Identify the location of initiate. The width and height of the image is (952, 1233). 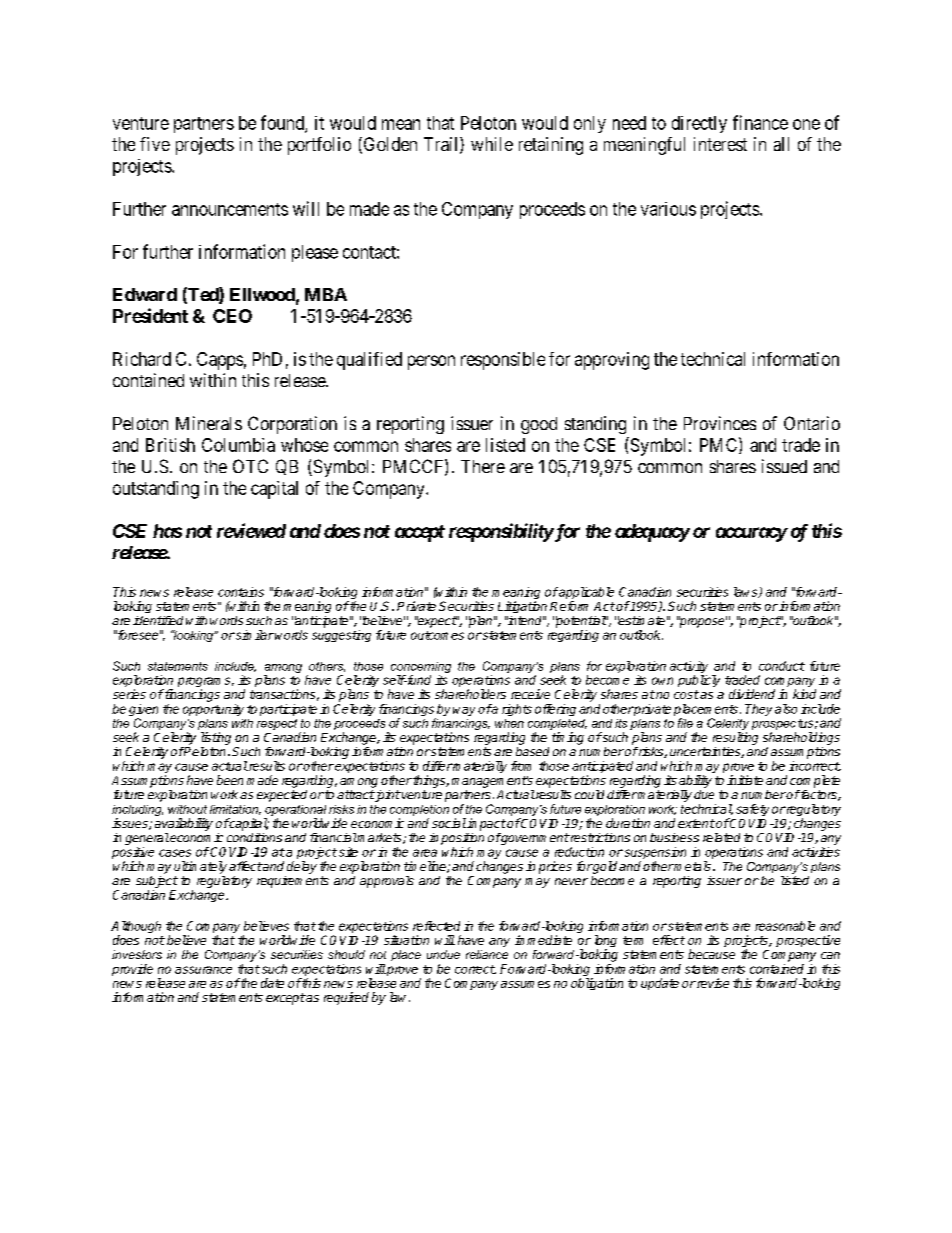
(745, 780).
